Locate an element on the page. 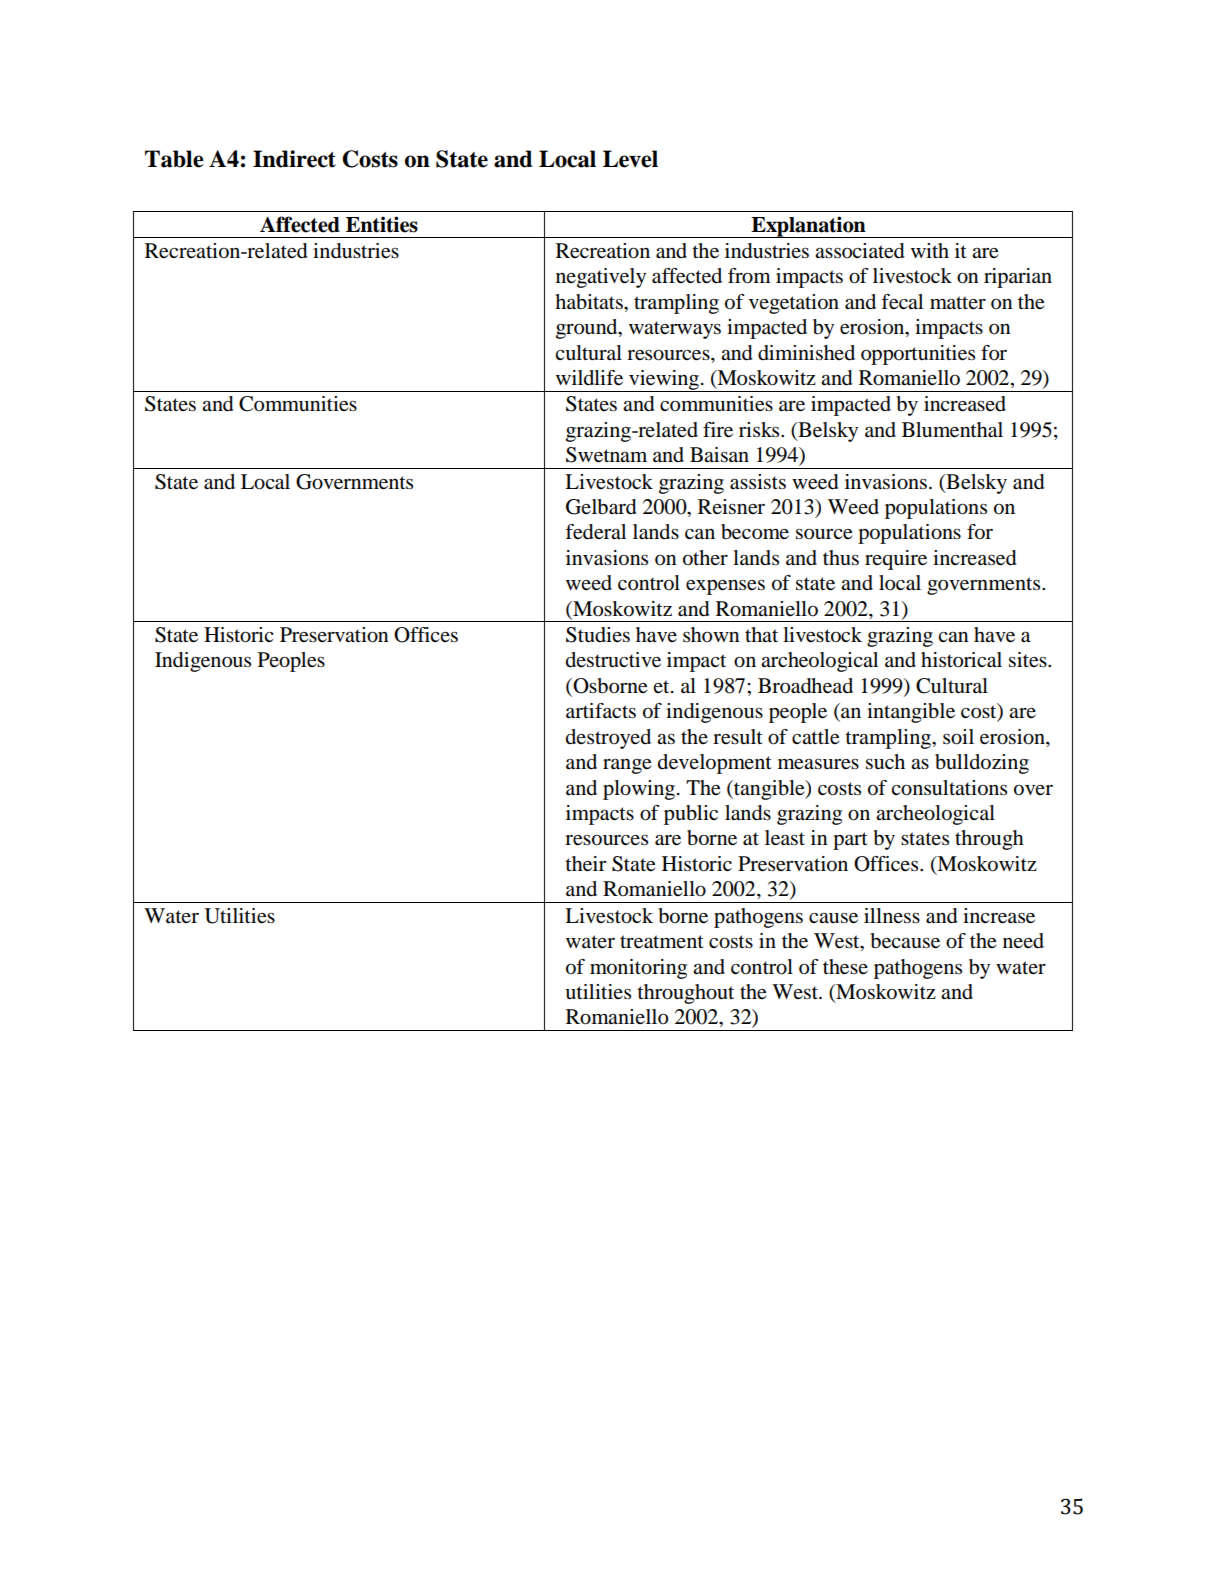 This document has width=1229, height=1591. soil is located at coordinates (958, 737).
